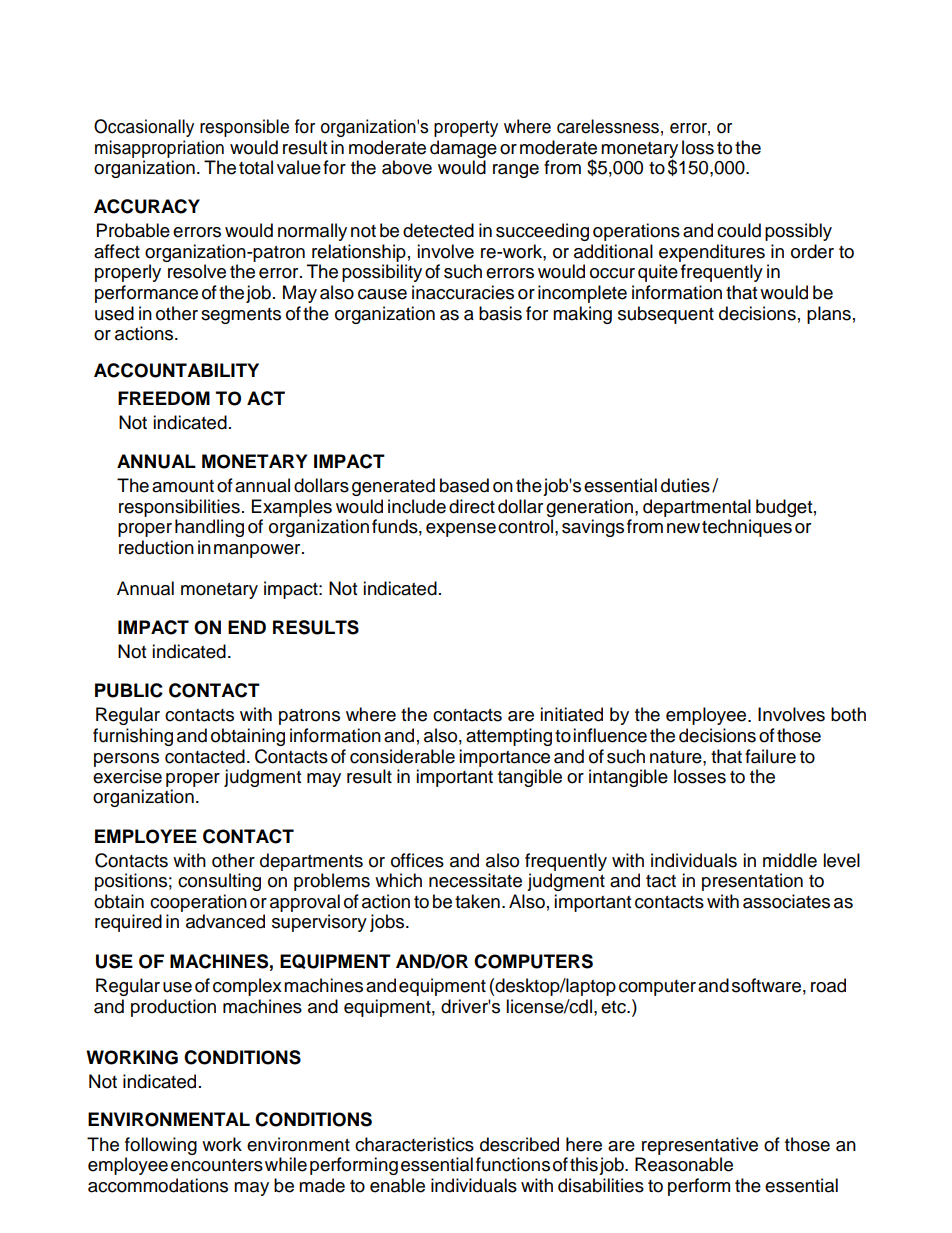  Describe the element at coordinates (159, 149) in the screenshot. I see `misappropriation` at that location.
